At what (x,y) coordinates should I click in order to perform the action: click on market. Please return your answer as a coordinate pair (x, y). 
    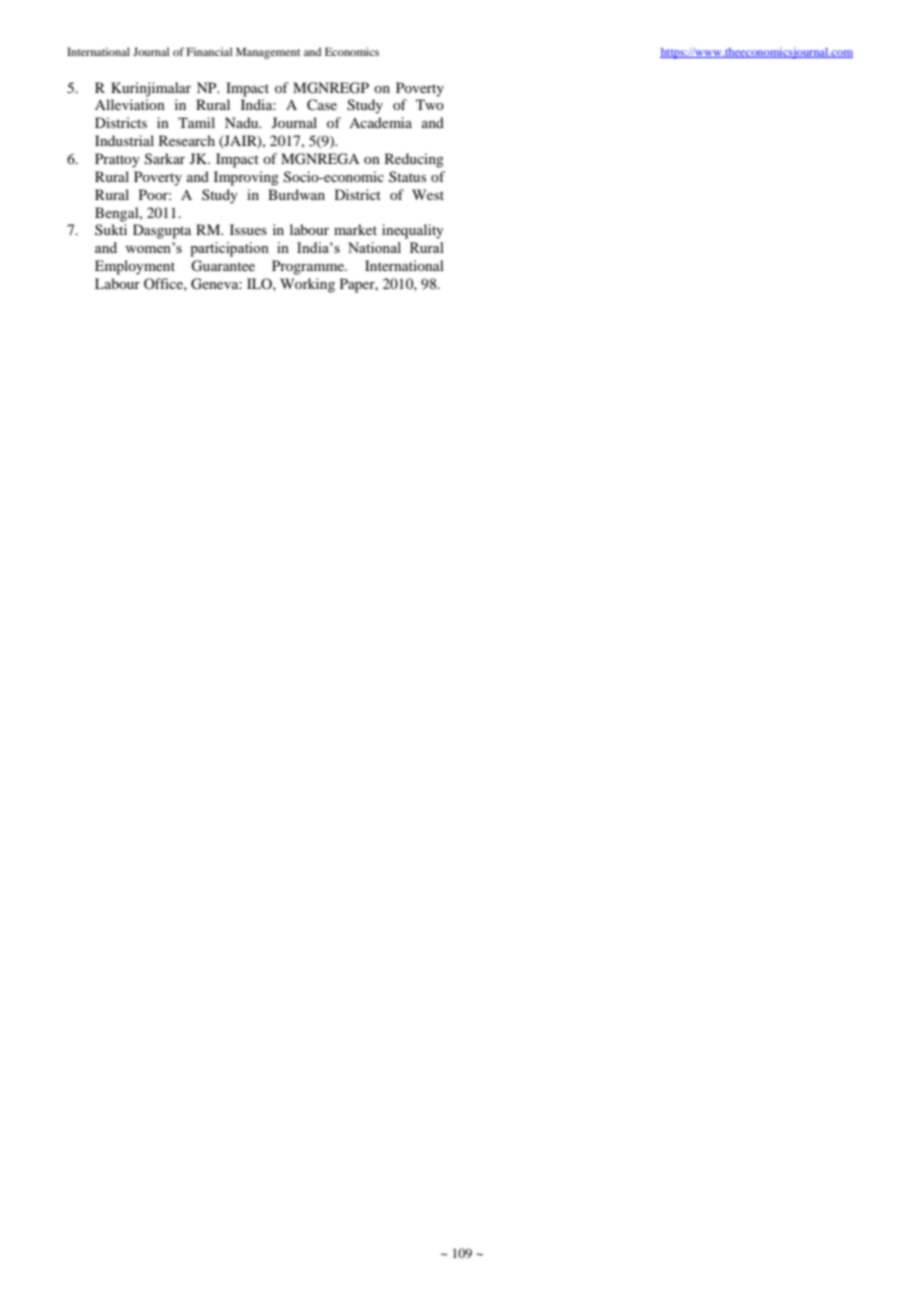
    Looking at the image, I should click on (355, 229).
